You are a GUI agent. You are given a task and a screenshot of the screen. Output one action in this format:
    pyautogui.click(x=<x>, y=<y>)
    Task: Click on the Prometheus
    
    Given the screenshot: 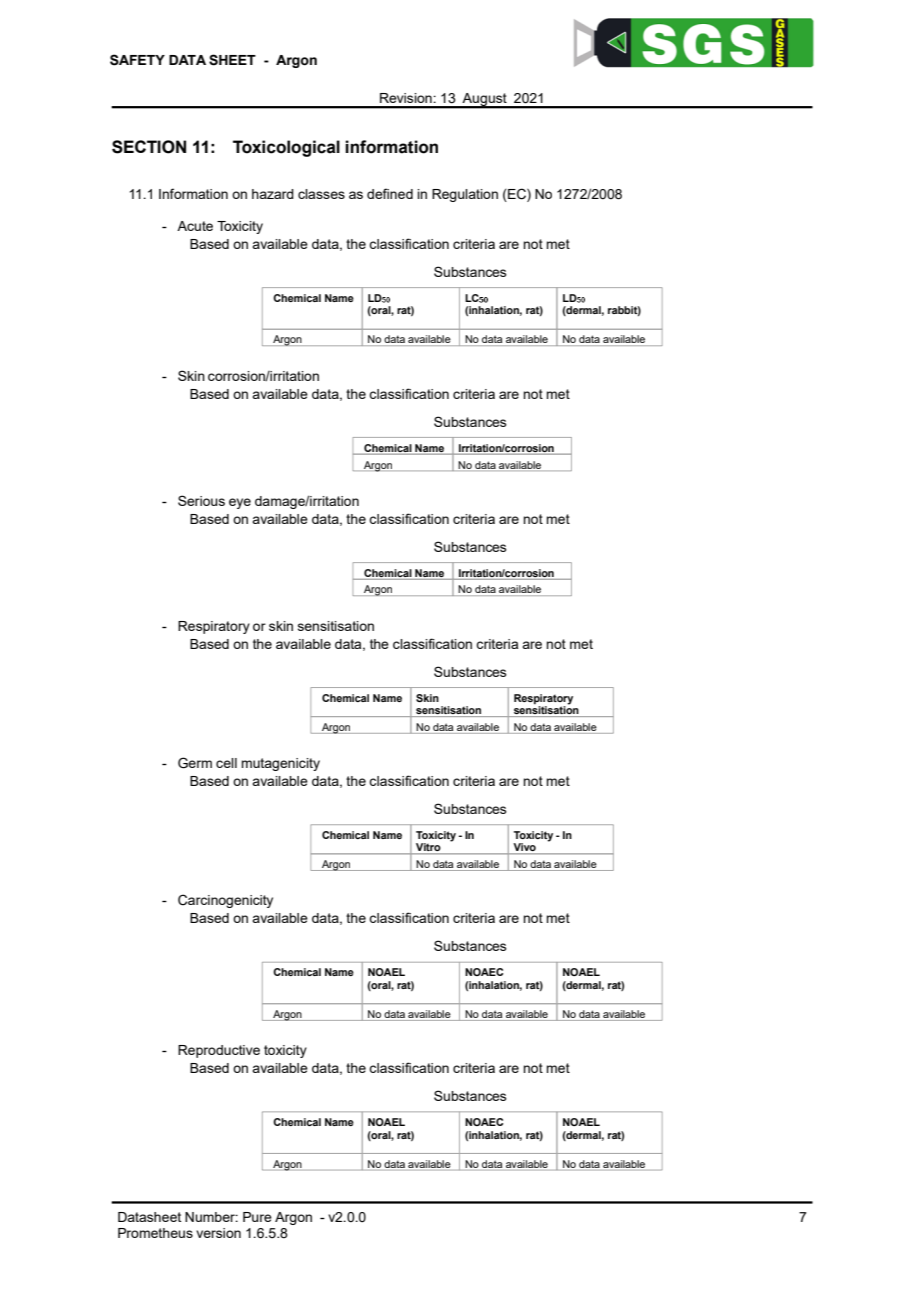 What is the action you would take?
    pyautogui.click(x=155, y=1233)
